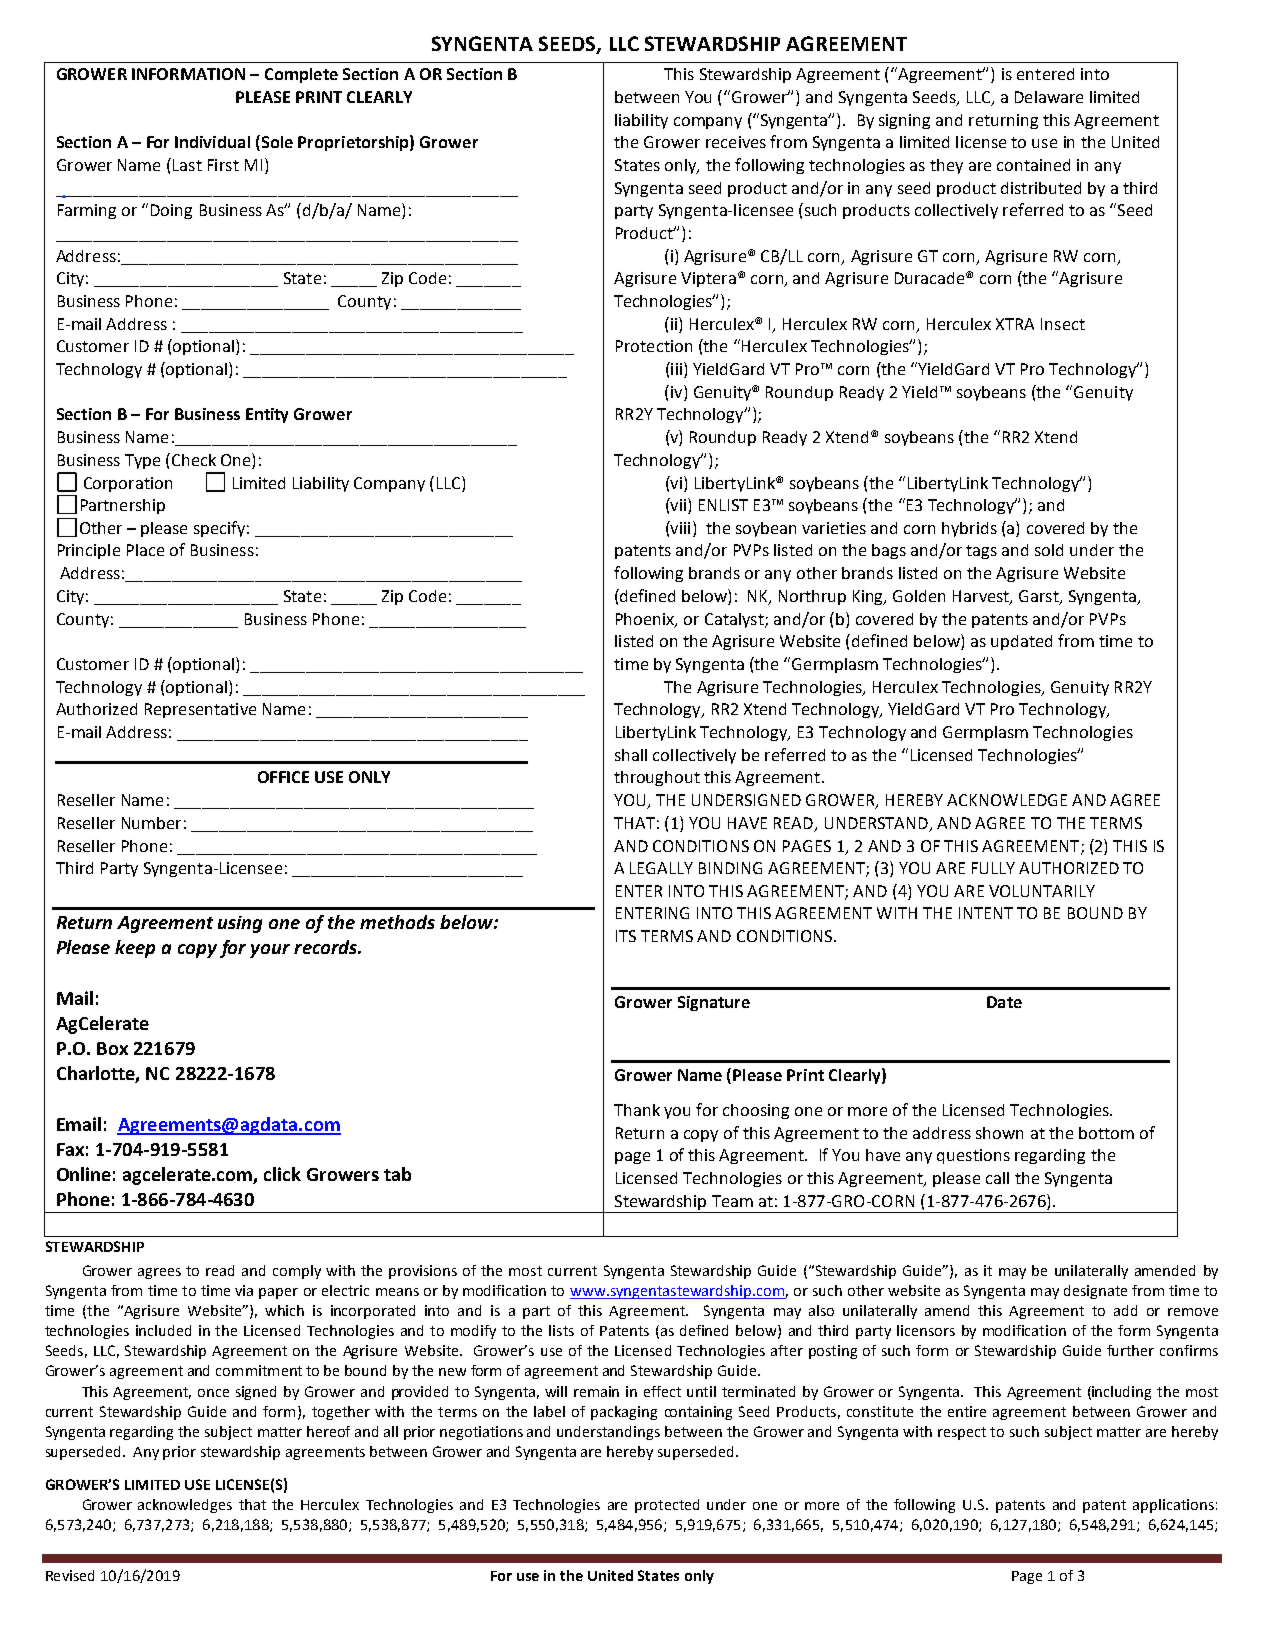 This screenshot has height=1635, width=1263. Describe the element at coordinates (736, 142) in the screenshot. I see `receives` at that location.
